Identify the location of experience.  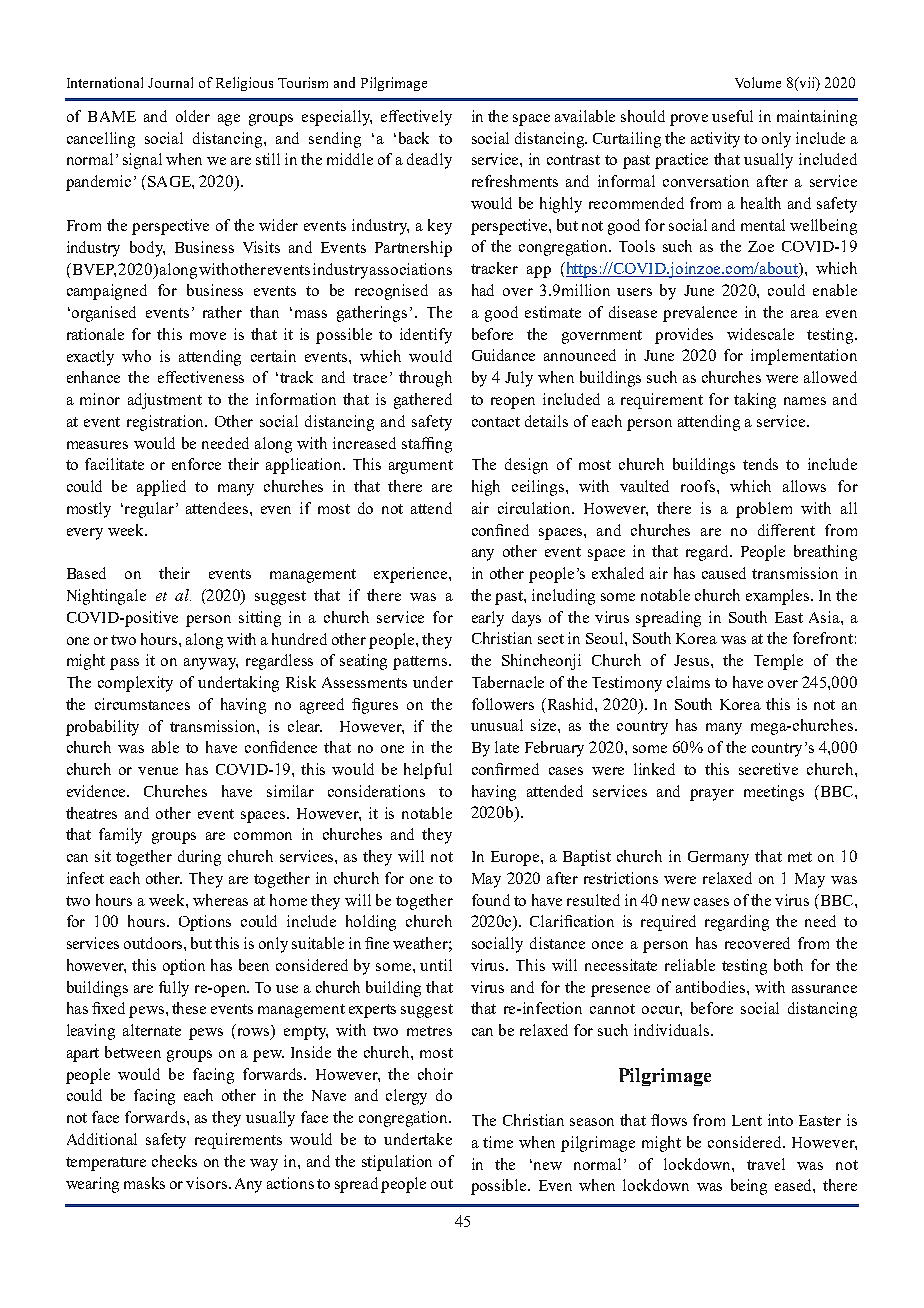
(412, 575).
